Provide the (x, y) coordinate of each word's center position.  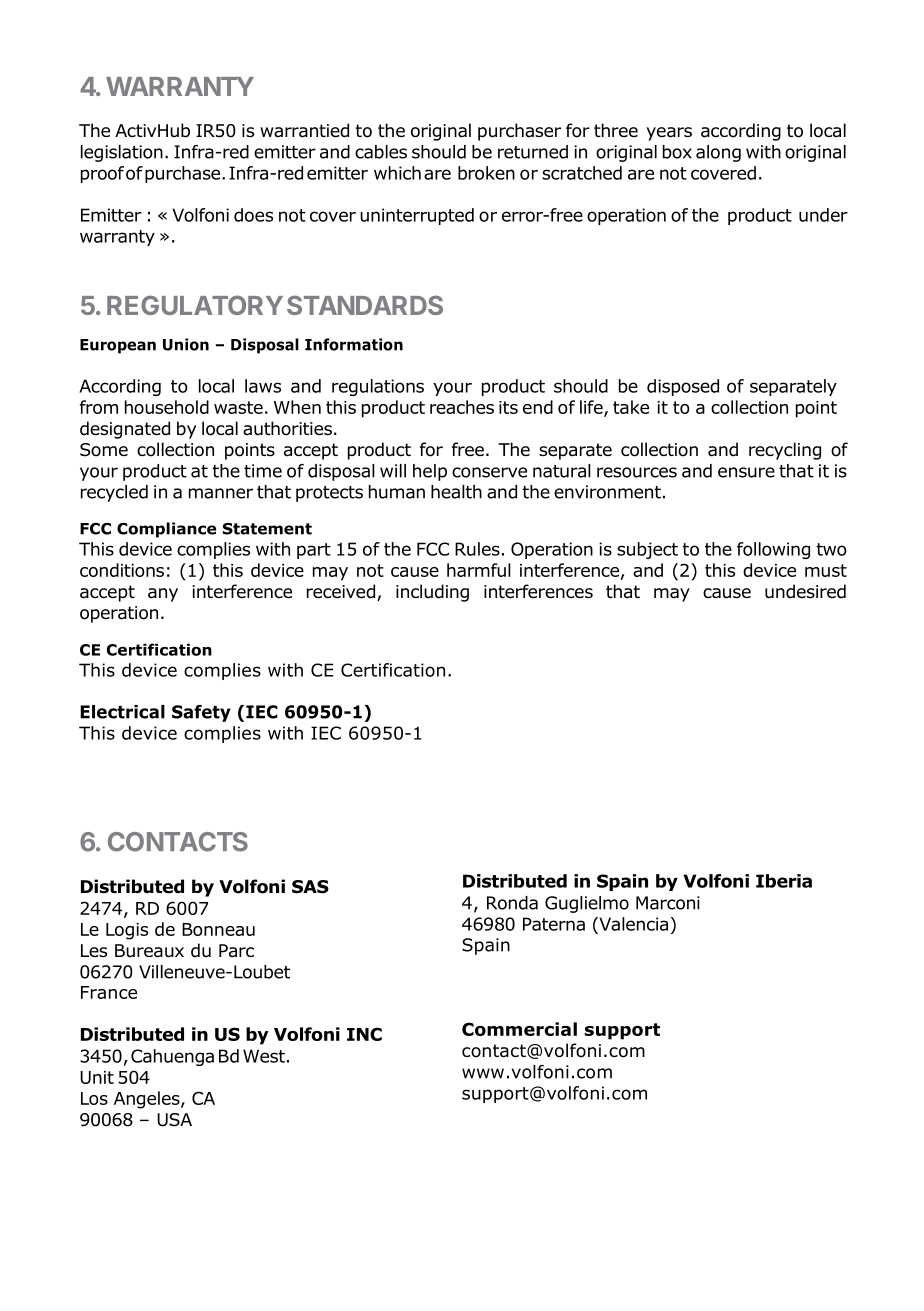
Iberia (784, 881)
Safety (201, 713)
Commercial (519, 1029)
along (718, 153)
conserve (489, 472)
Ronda (512, 903)
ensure (746, 472)
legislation (122, 153)
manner (221, 493)
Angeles (148, 1100)
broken (486, 173)
